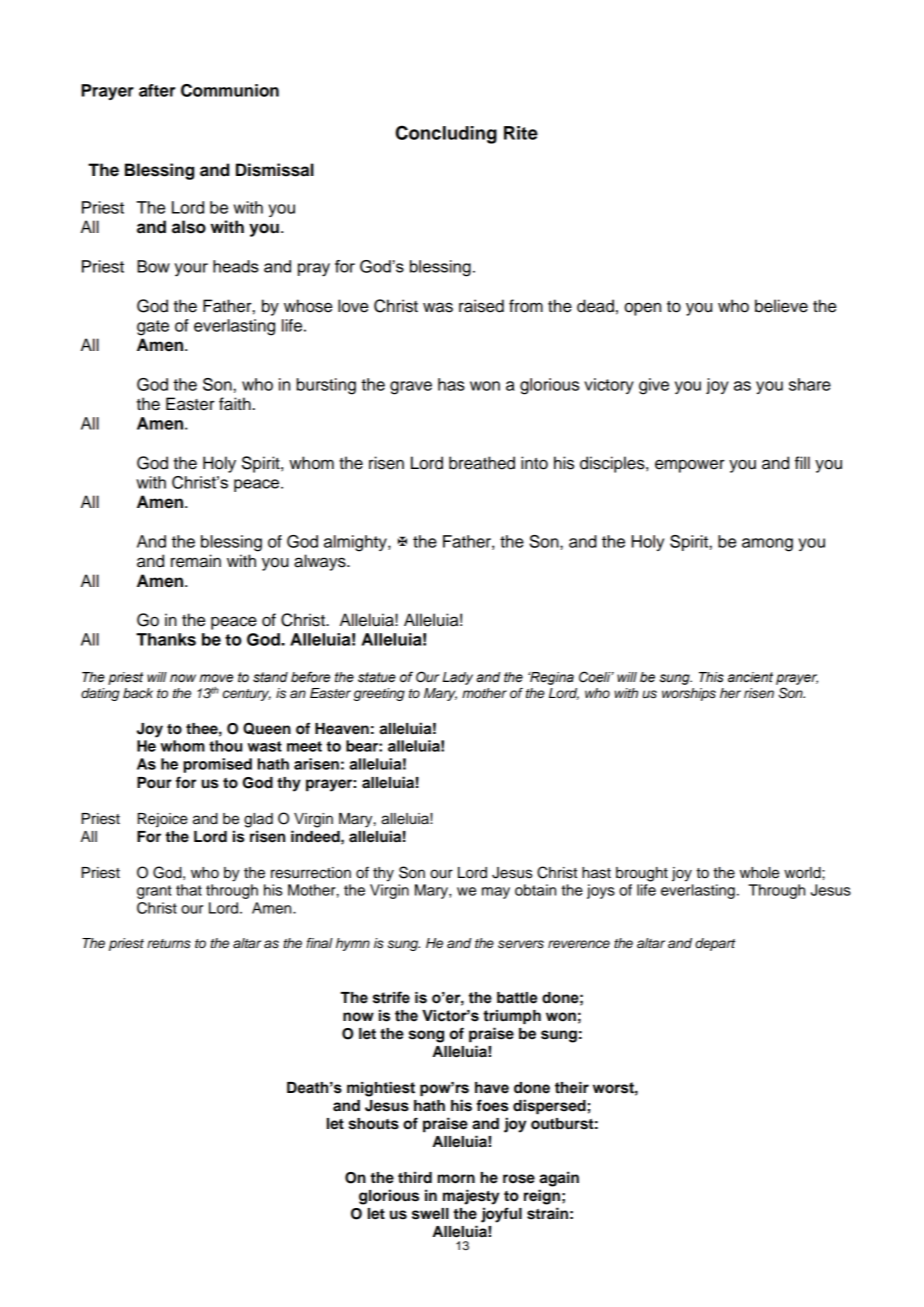 The height and width of the screenshot is (1307, 924). Describe the element at coordinates (689, 694) in the screenshot. I see `worships` at that location.
